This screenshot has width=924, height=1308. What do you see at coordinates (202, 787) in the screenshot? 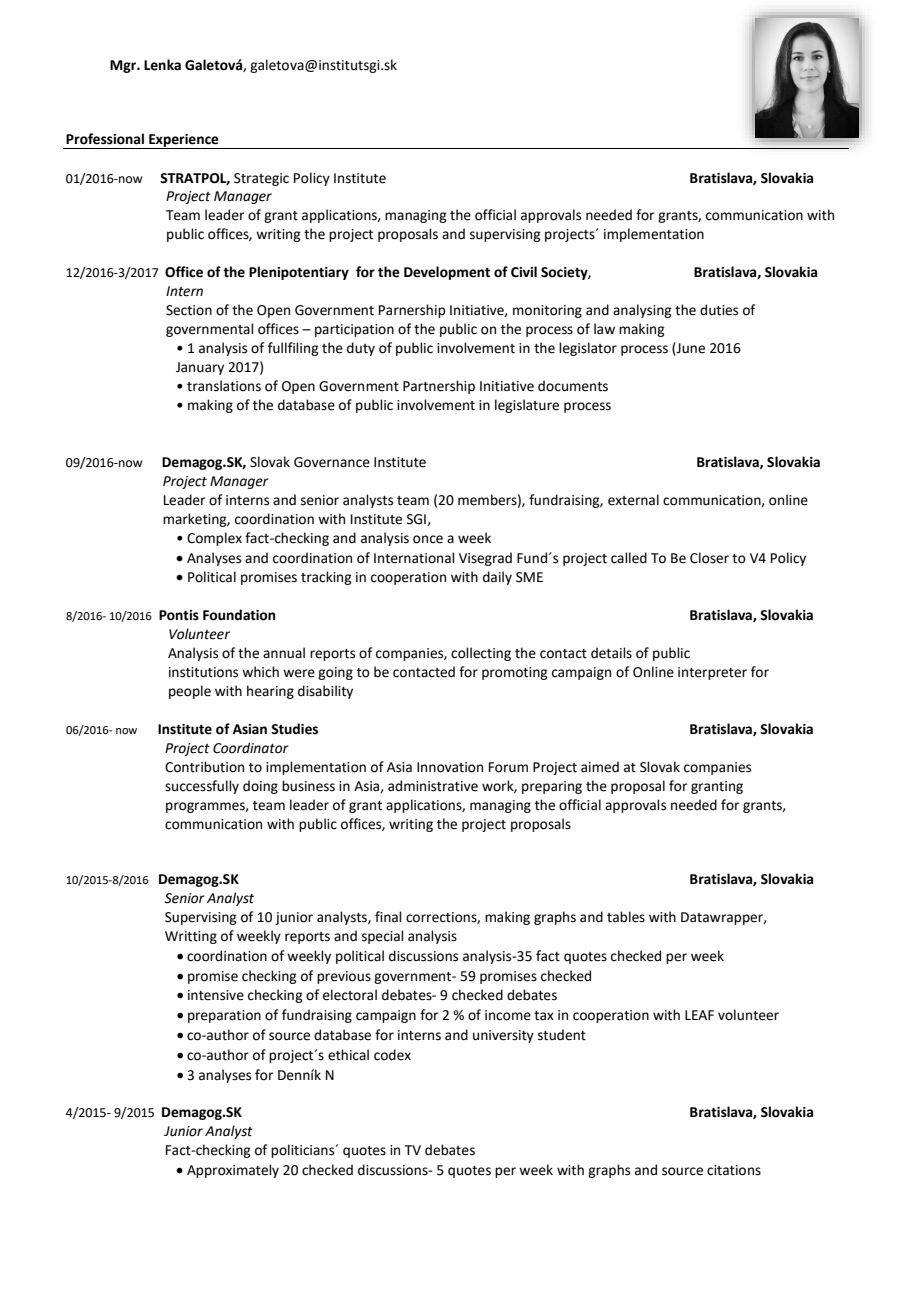
I see `successfully` at bounding box center [202, 787].
